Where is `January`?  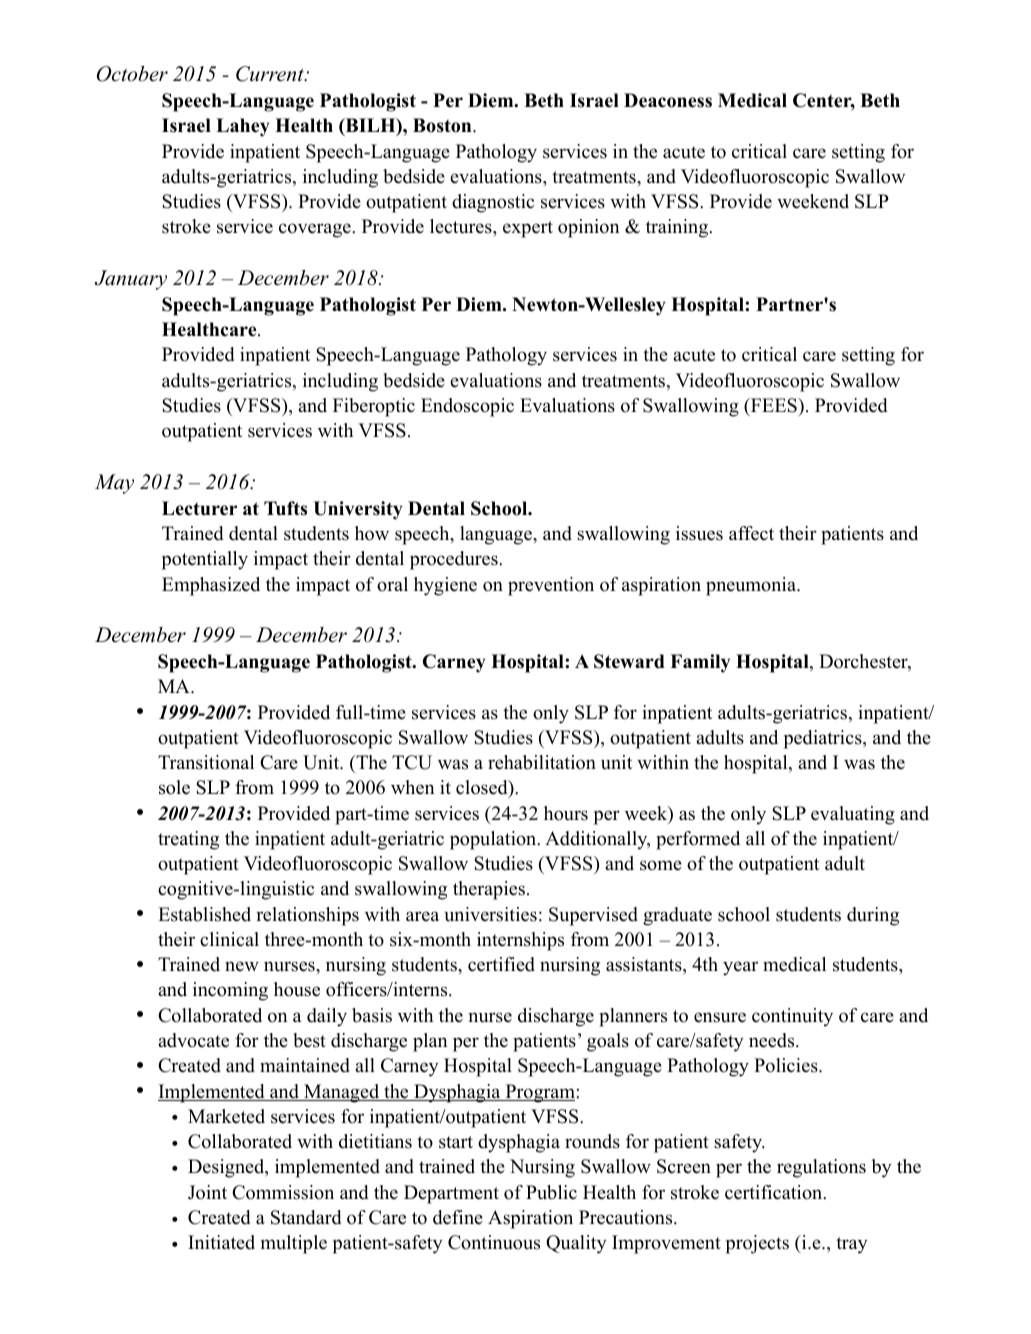 January is located at coordinates (130, 280).
